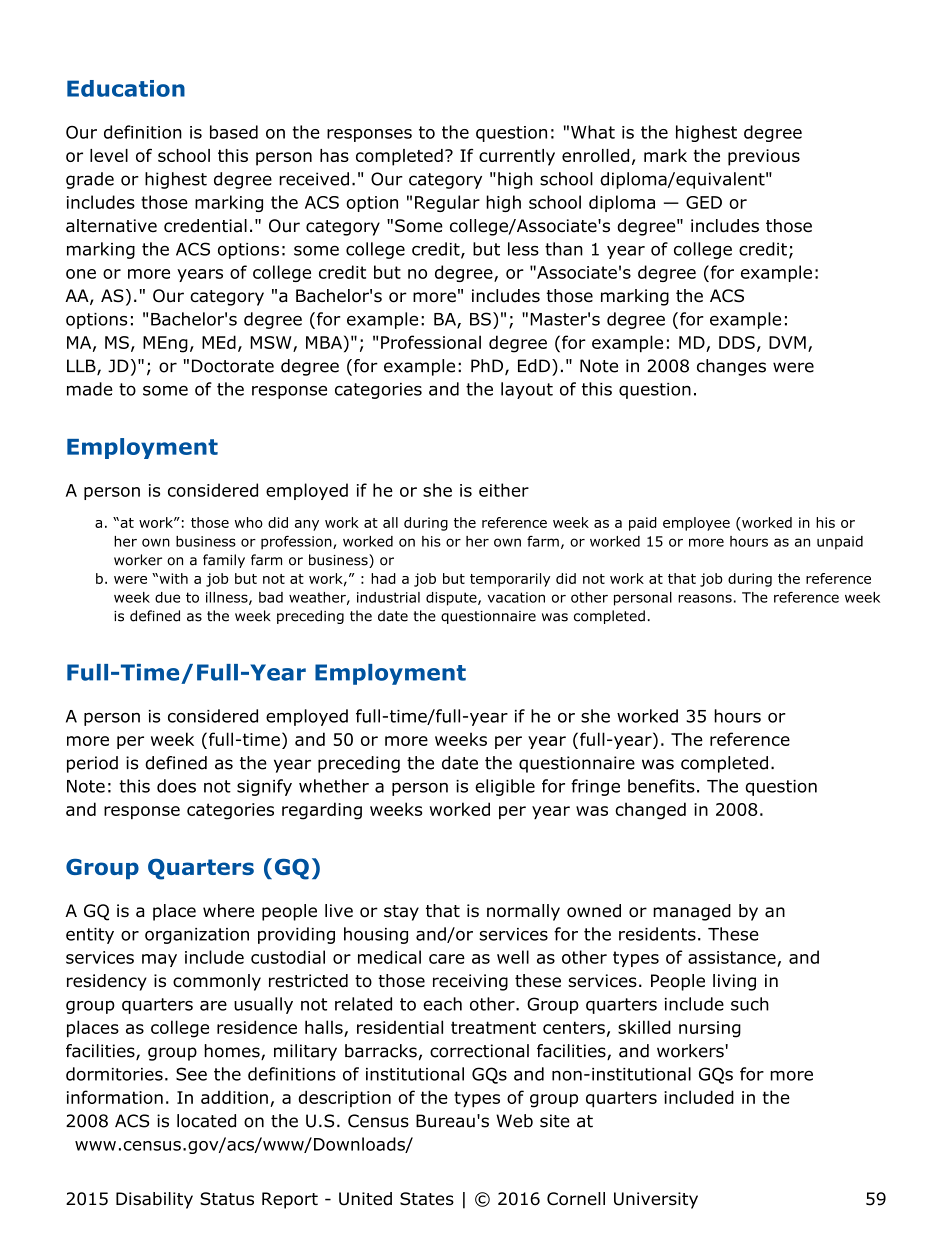 The height and width of the page is (1233, 952). Describe the element at coordinates (764, 157) in the page. I see `previous` at that location.
